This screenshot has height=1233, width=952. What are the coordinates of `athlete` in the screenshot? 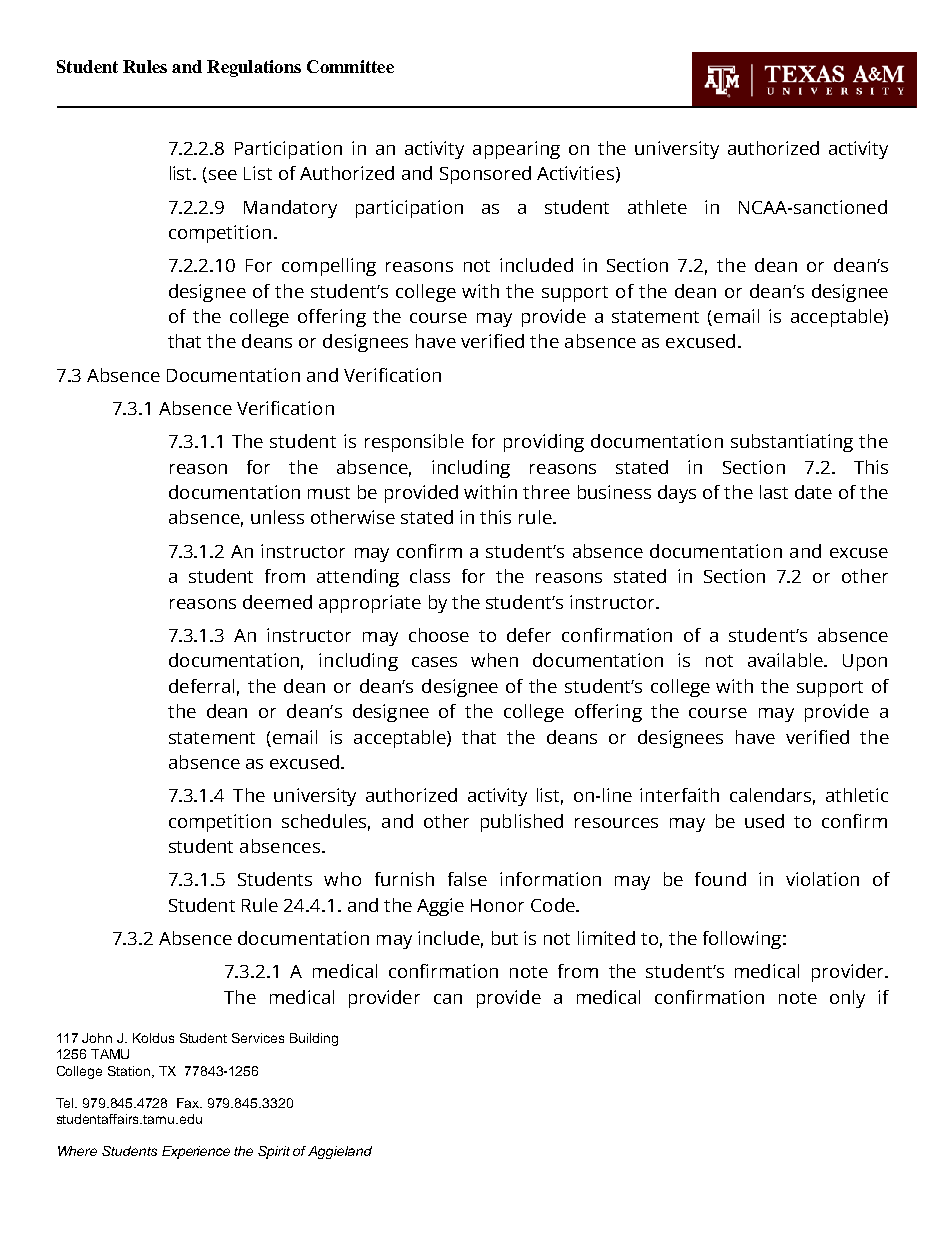 It's located at (657, 207).
